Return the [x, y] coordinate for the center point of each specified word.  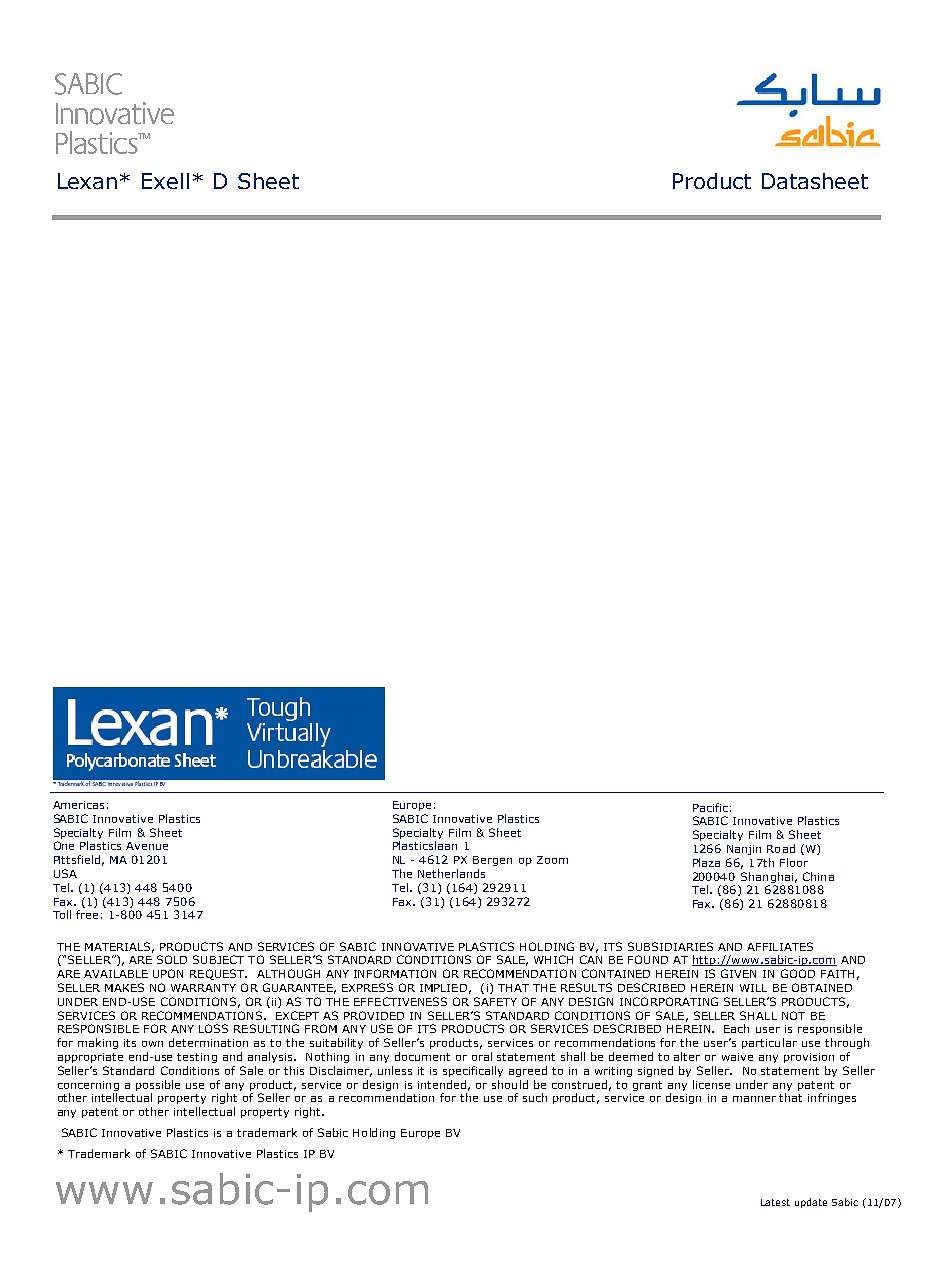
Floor [794, 862]
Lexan [87, 181]
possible [158, 1085]
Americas [78, 805]
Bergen [492, 861]
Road [781, 848]
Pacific [710, 807]
